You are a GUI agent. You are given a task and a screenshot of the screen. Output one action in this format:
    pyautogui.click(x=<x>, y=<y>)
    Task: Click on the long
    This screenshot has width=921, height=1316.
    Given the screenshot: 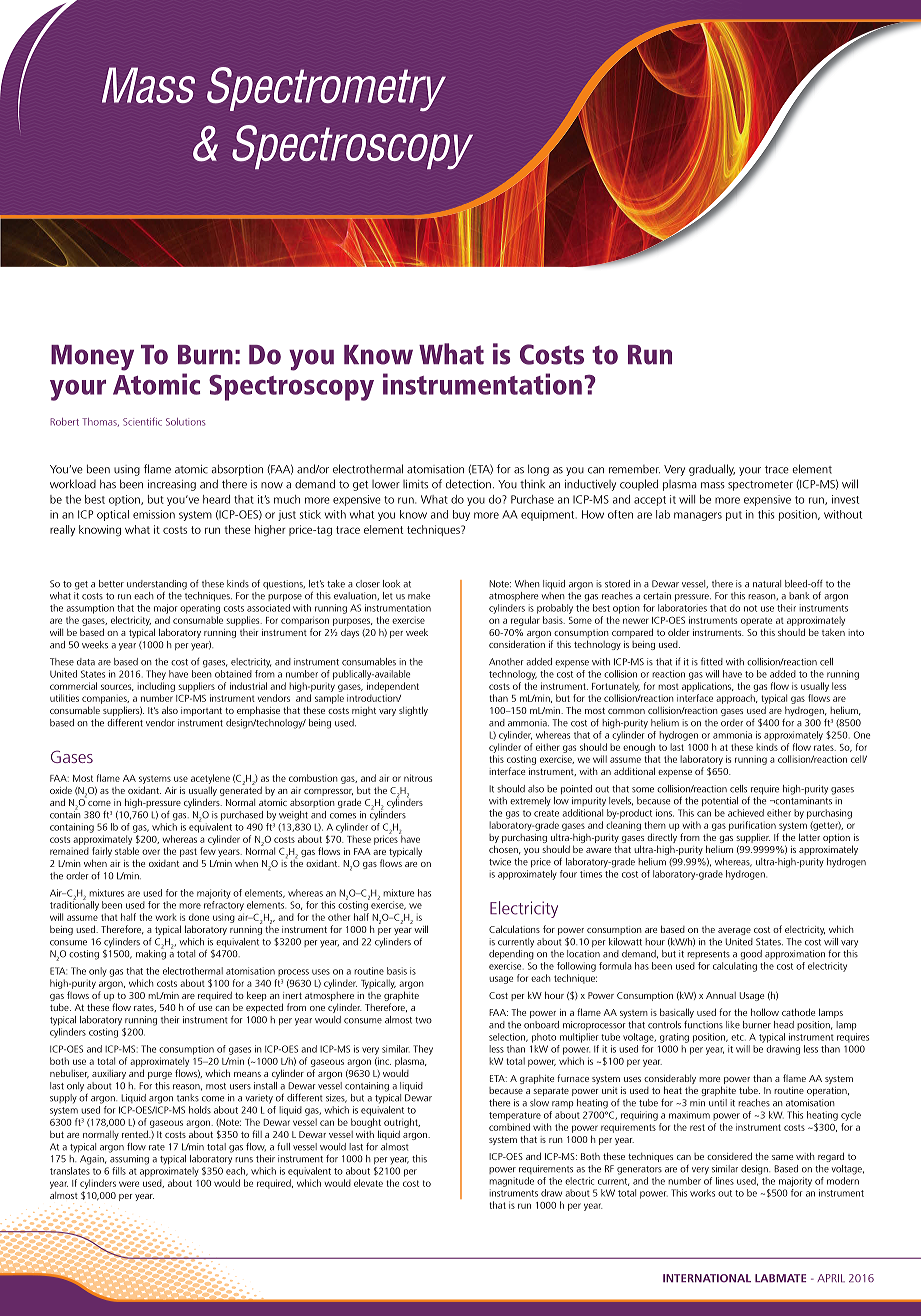 What is the action you would take?
    pyautogui.click(x=538, y=470)
